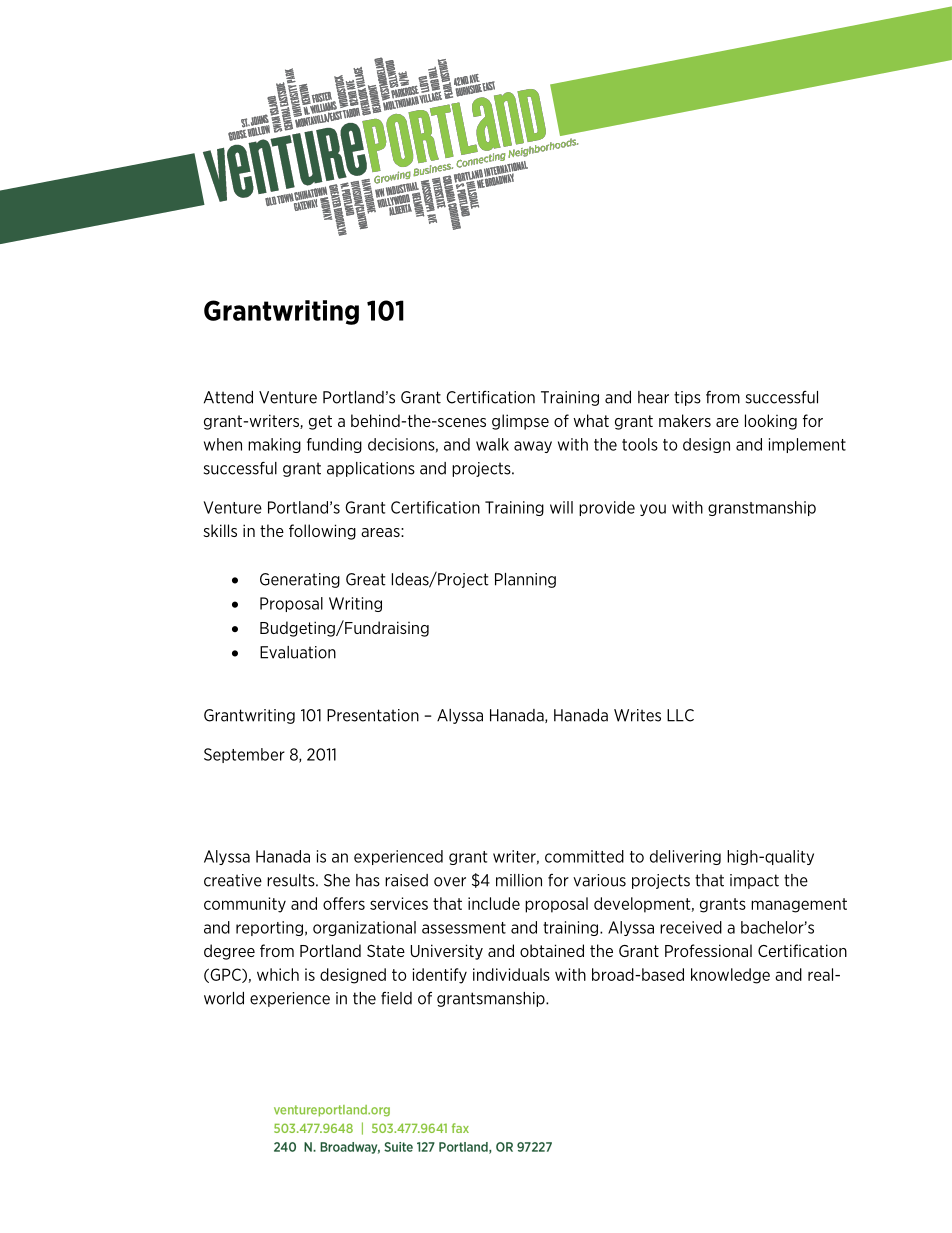 The height and width of the screenshot is (1233, 952). What do you see at coordinates (584, 856) in the screenshot?
I see `committed` at bounding box center [584, 856].
